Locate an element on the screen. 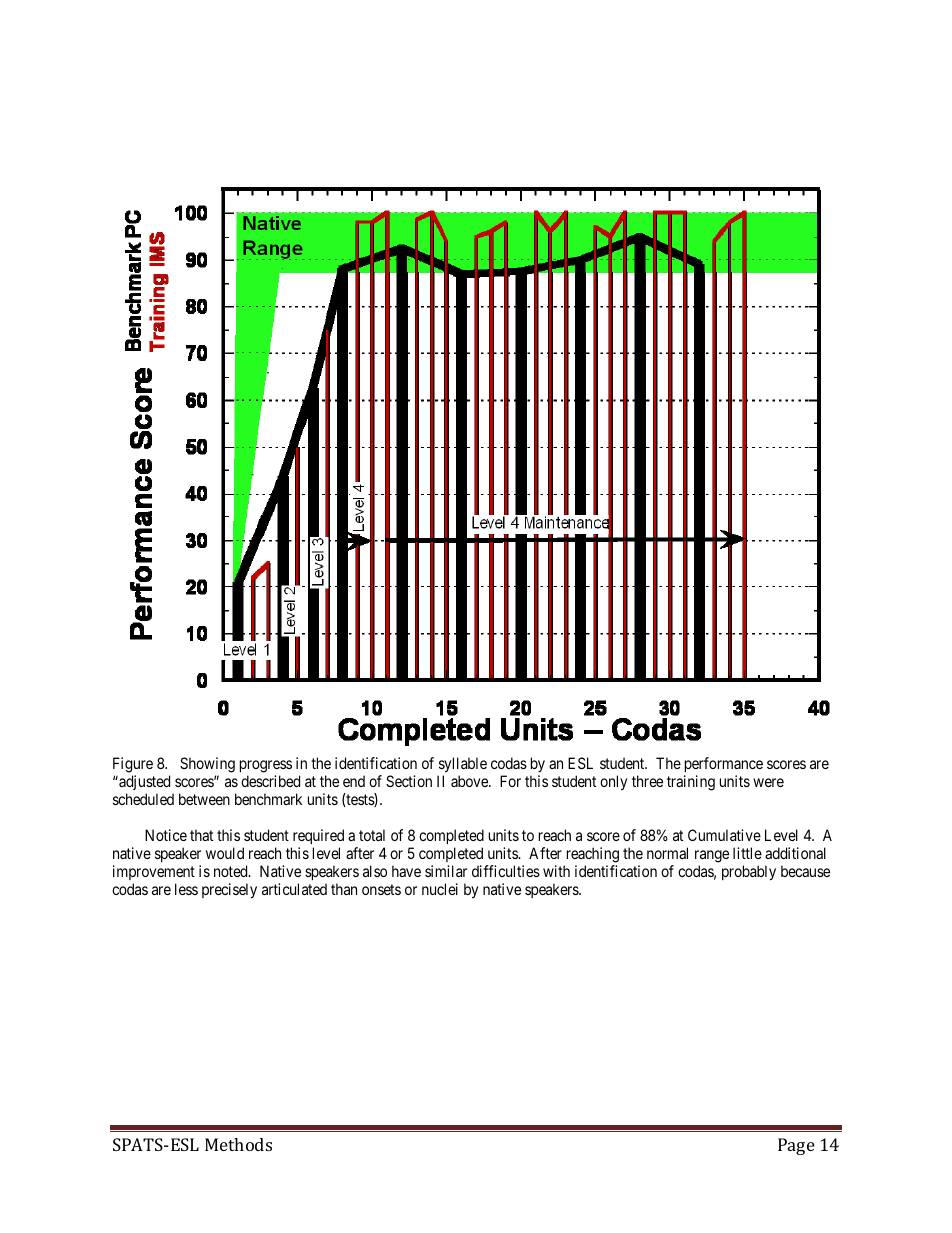  range is located at coordinates (712, 856).
